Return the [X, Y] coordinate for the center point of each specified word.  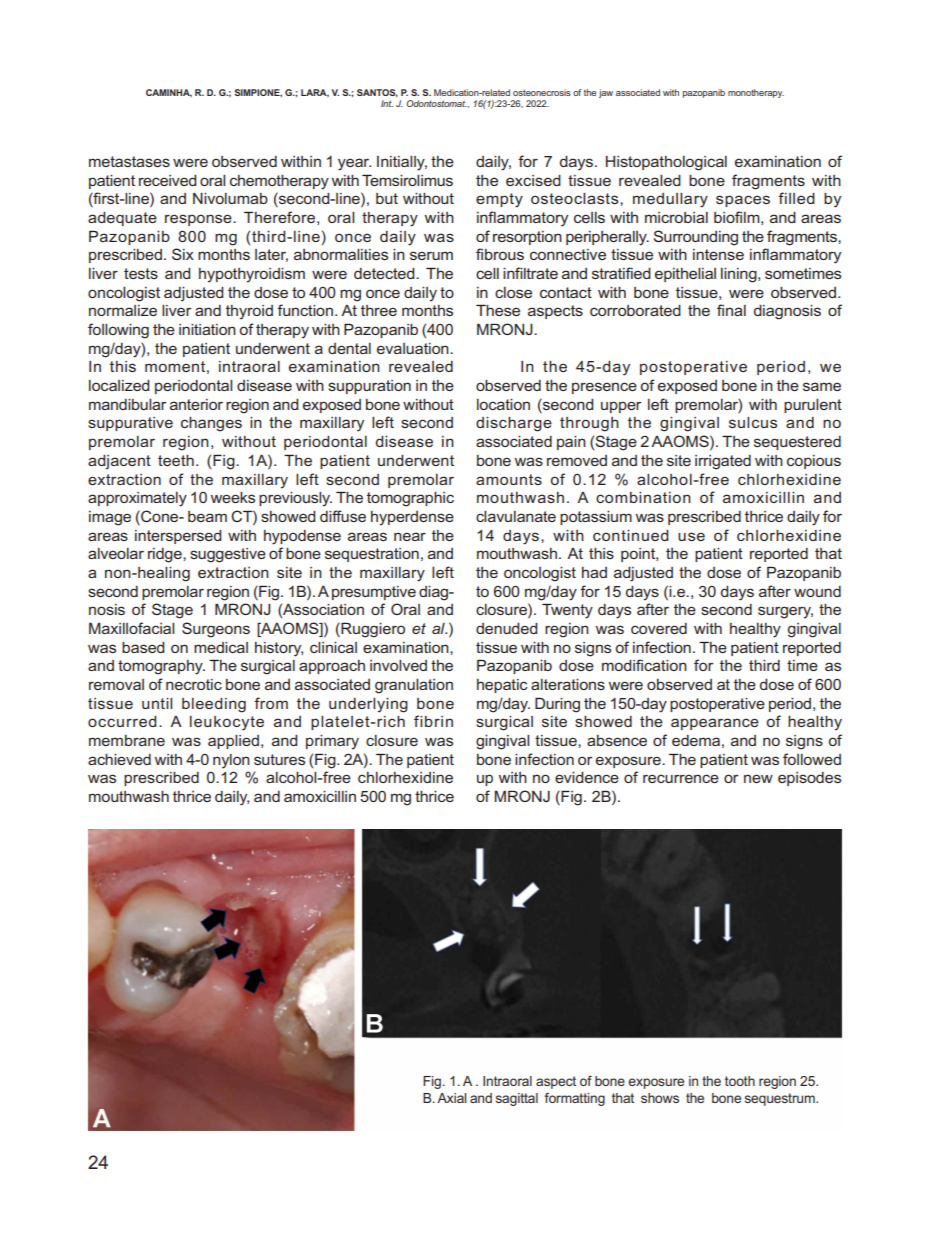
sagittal [517, 1099]
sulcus [753, 422]
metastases [129, 161]
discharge [514, 424]
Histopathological [666, 163]
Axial [451, 1098]
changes [211, 424]
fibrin [433, 721]
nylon [231, 761]
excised [533, 180]
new [758, 778]
